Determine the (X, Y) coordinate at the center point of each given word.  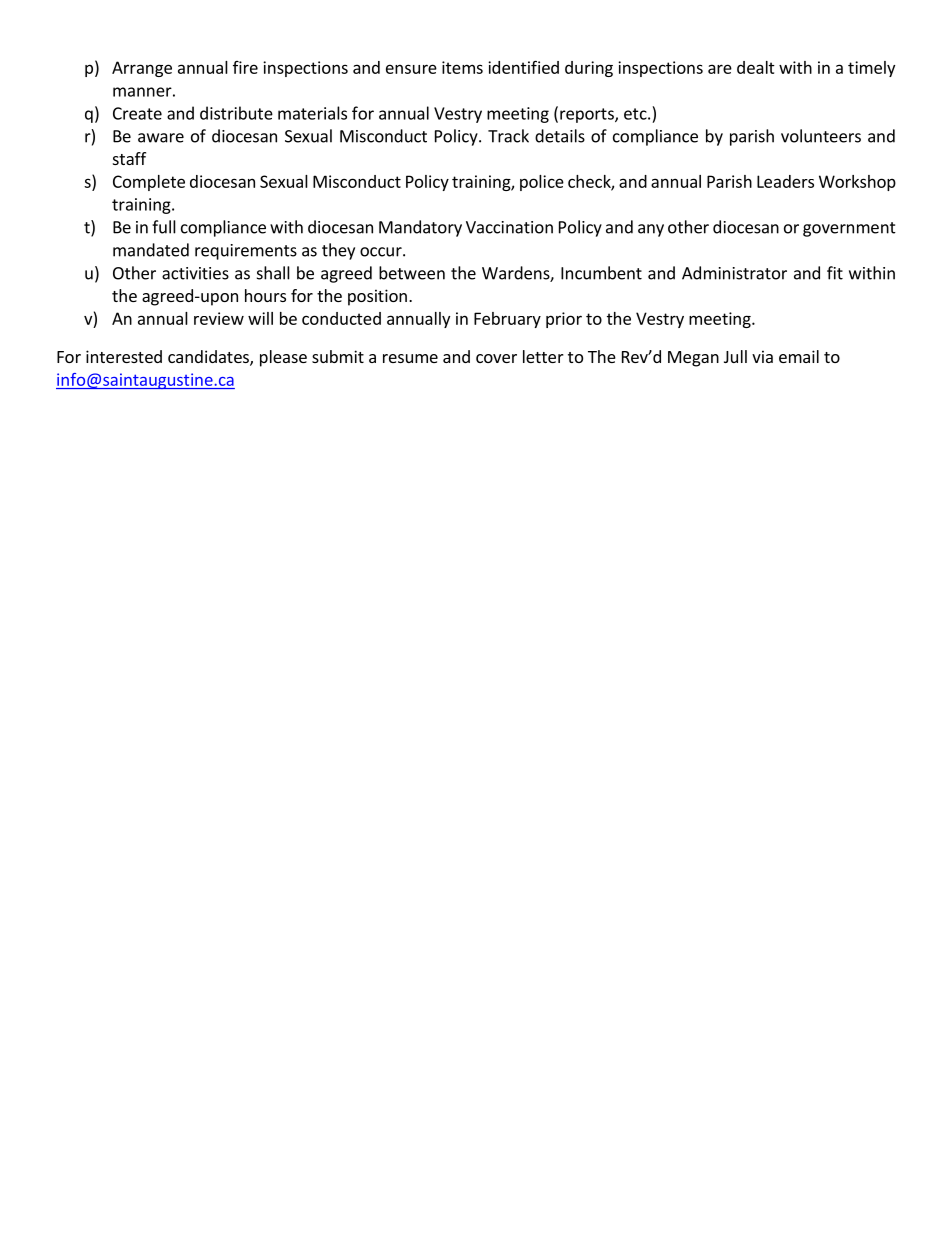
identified (523, 67)
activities (195, 273)
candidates (209, 358)
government (849, 229)
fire (245, 67)
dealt (756, 67)
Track (508, 136)
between (412, 273)
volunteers (821, 136)
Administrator (734, 273)
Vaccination (509, 227)
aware (161, 138)
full (164, 227)
